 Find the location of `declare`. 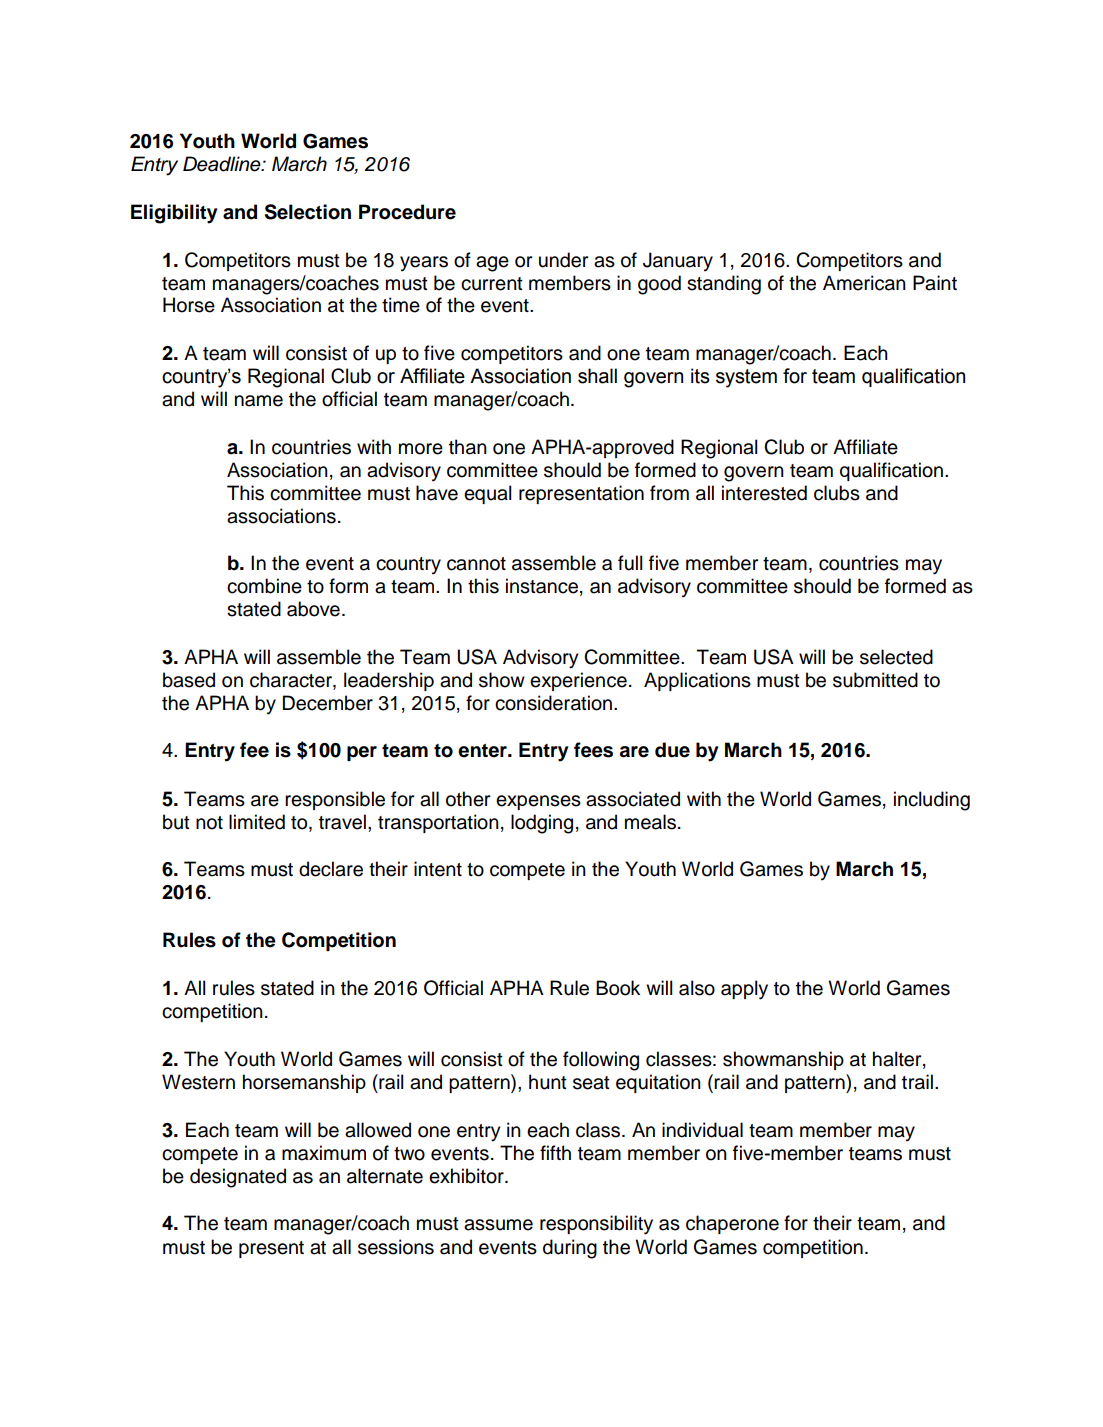

declare is located at coordinates (331, 869).
